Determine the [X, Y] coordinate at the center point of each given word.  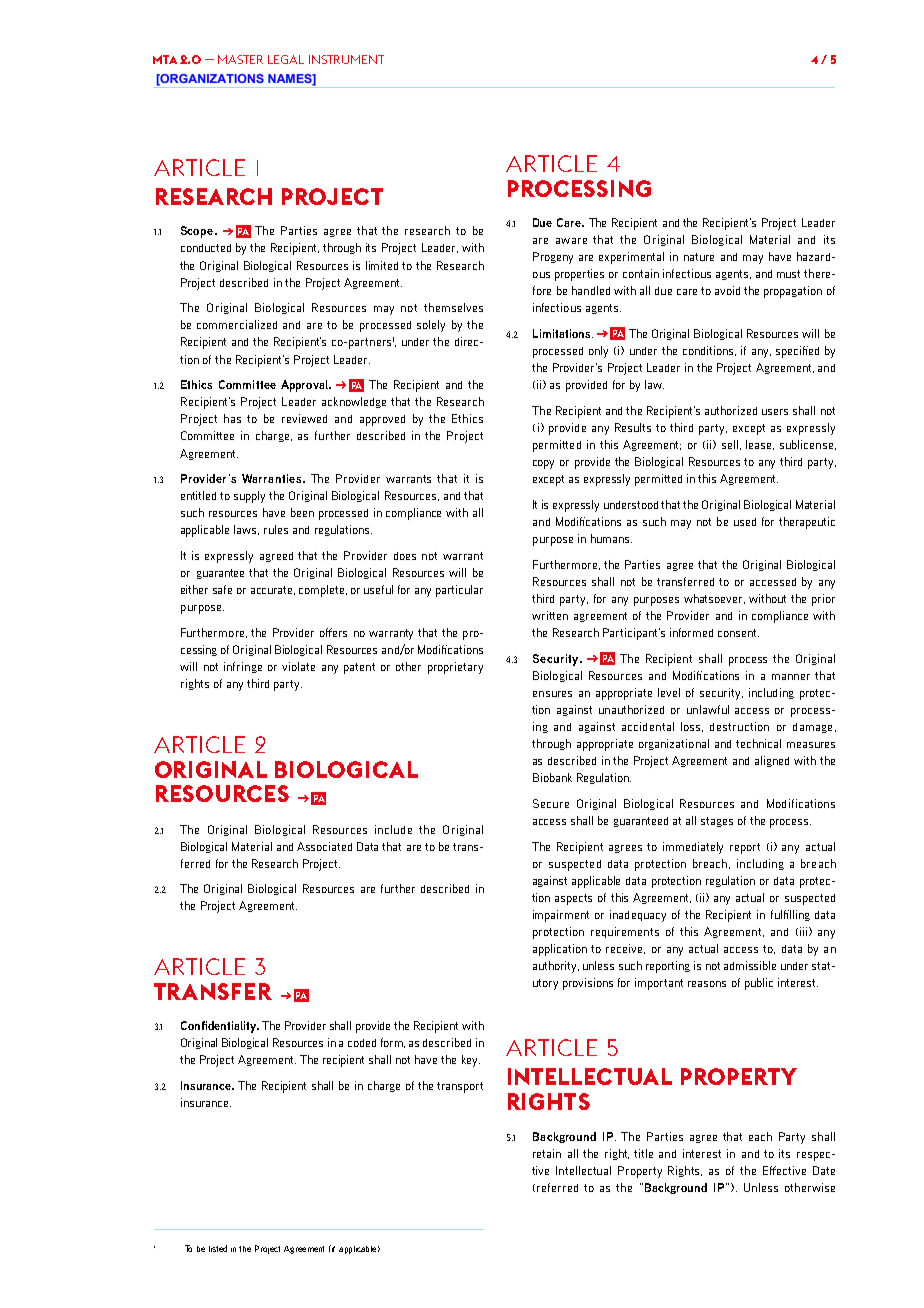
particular [459, 591]
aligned [772, 761]
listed [218, 1248]
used [745, 522]
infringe [243, 667]
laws [246, 530]
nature [699, 257]
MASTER [240, 59]
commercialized [237, 324]
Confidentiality [219, 1027]
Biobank [552, 777]
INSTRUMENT [346, 59]
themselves [453, 307]
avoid [727, 290]
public [759, 984]
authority [556, 967]
